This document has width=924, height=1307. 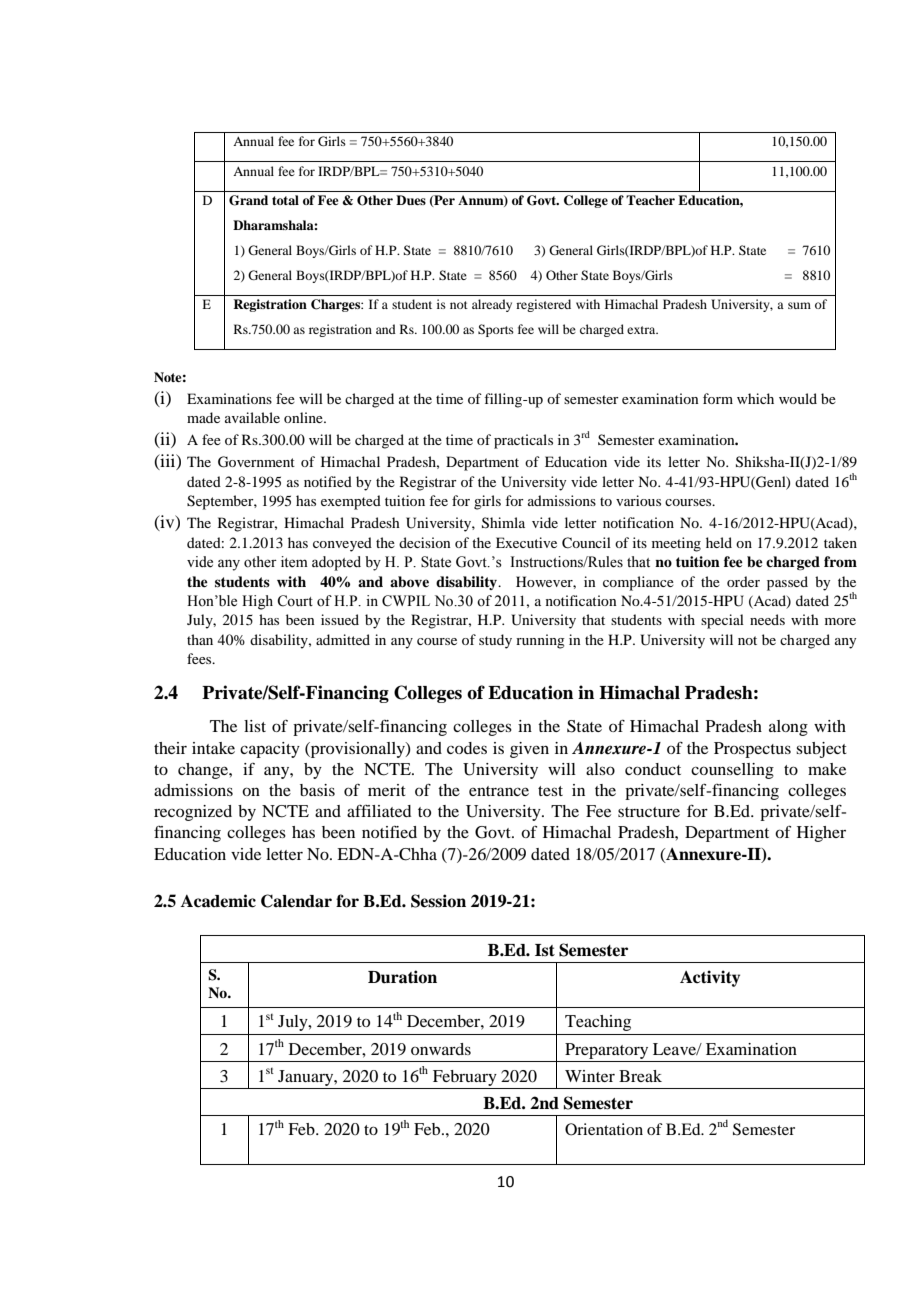 I want to click on needs, so click(x=767, y=619).
